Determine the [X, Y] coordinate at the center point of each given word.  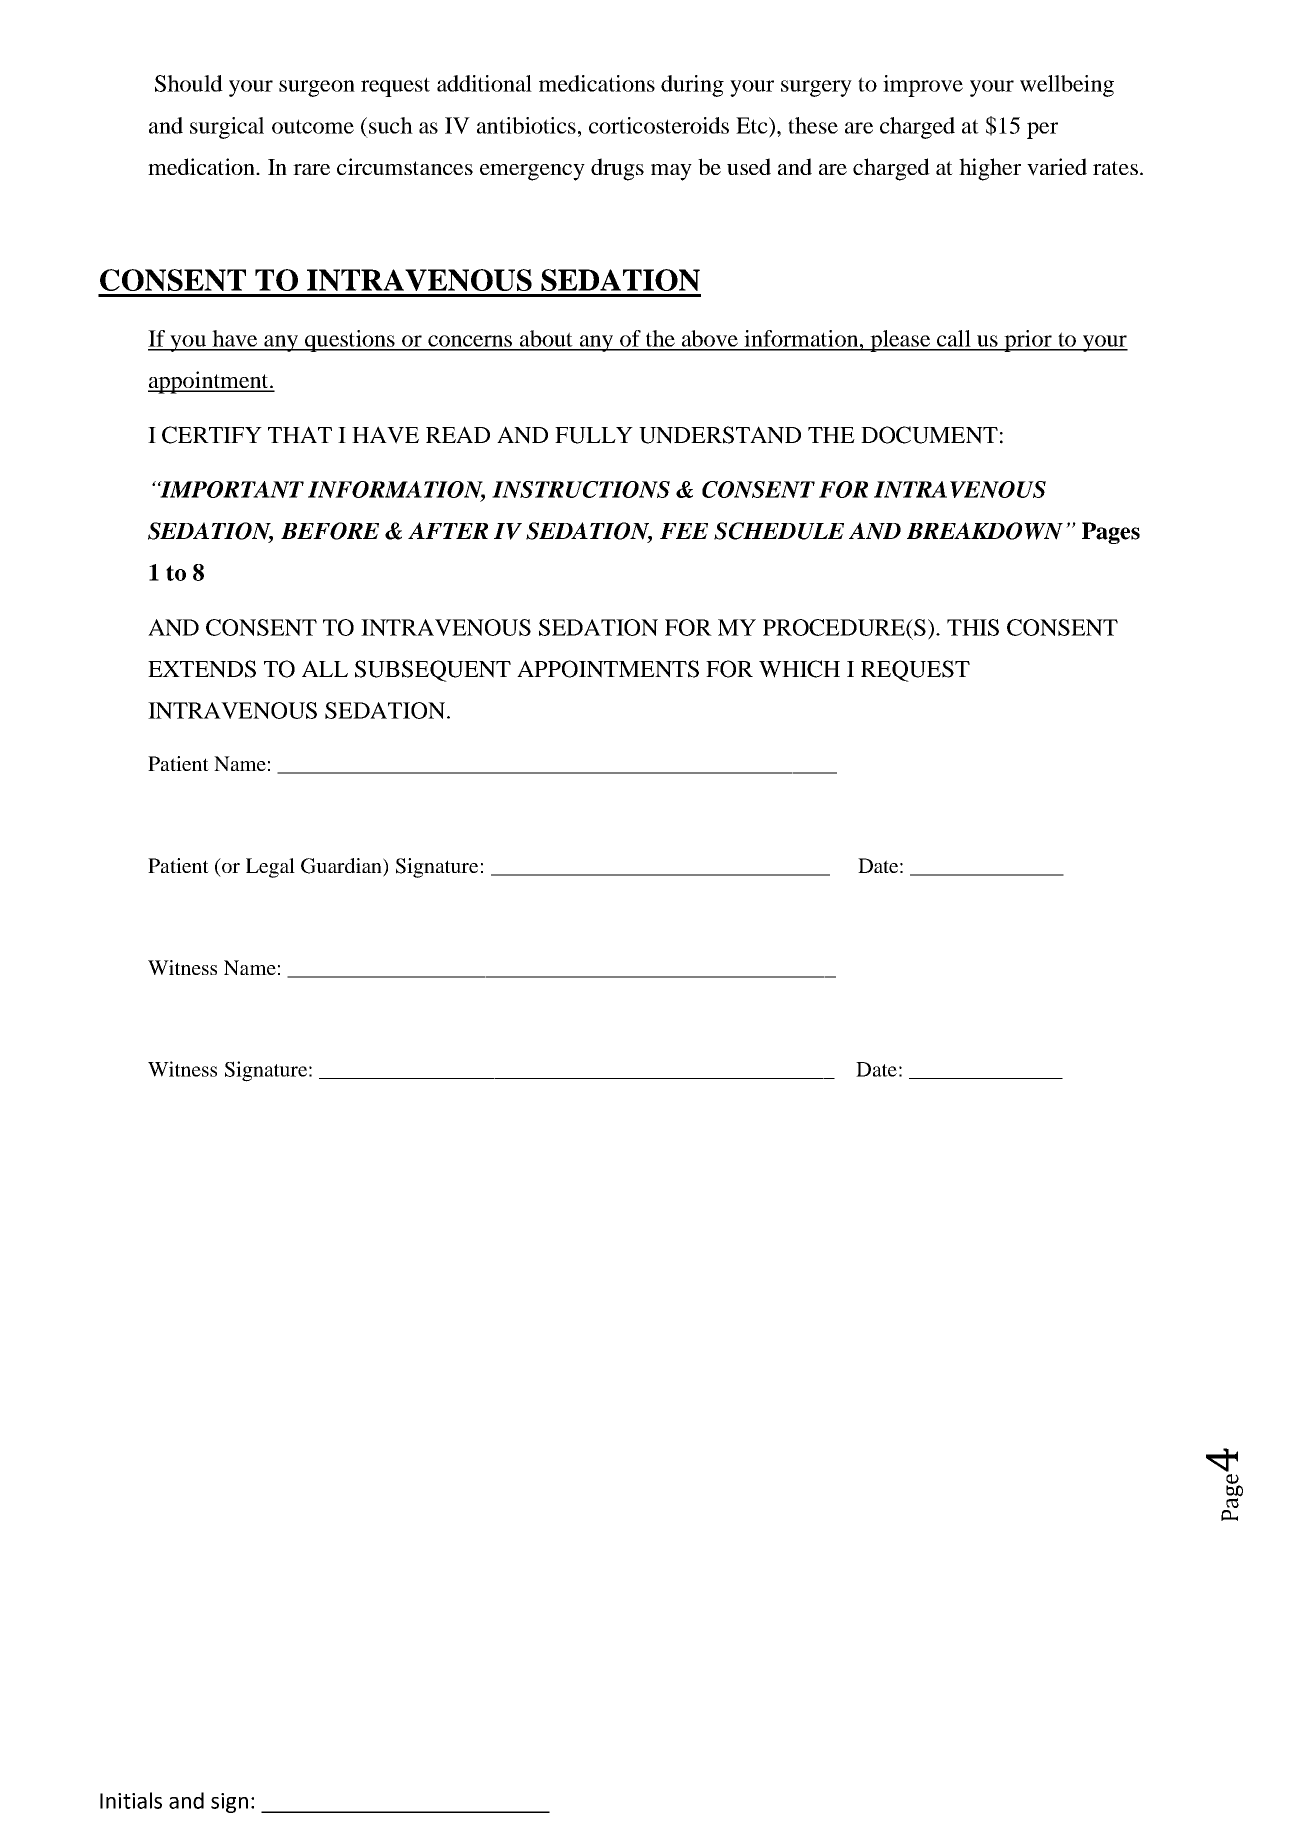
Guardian [342, 867]
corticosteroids [659, 125]
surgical [227, 128]
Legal [270, 868]
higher [990, 169]
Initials [131, 1800]
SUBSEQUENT [433, 671]
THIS [973, 627]
